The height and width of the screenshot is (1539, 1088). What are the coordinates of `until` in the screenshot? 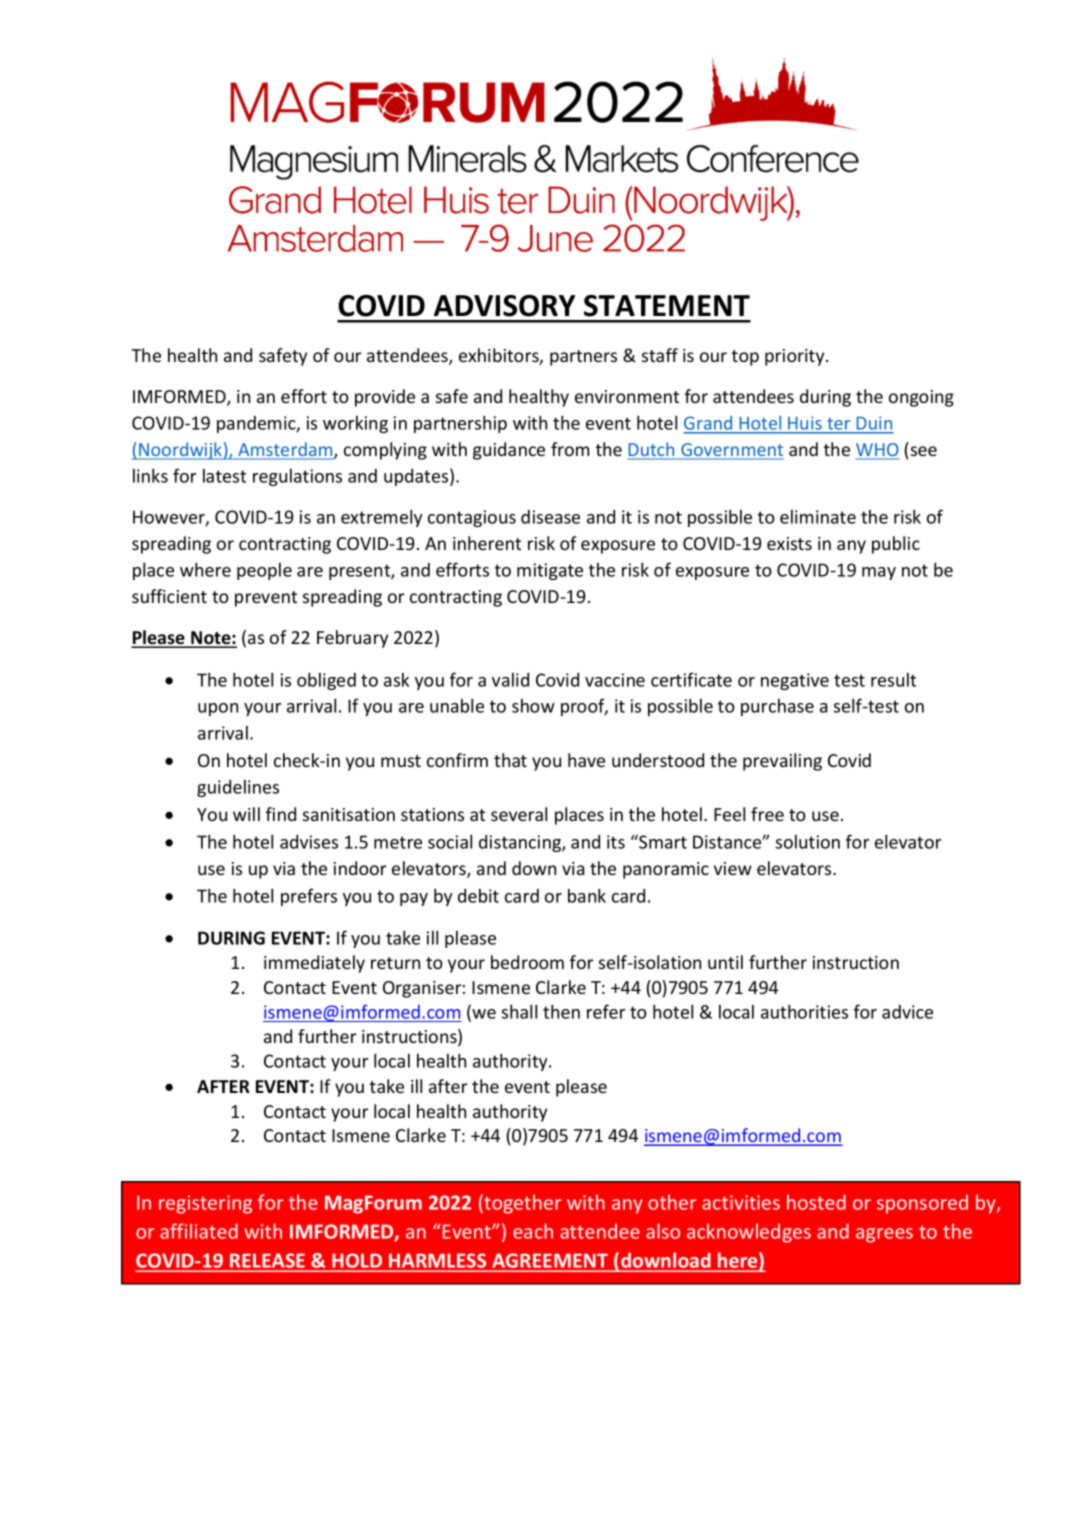 It's located at (725, 962).
